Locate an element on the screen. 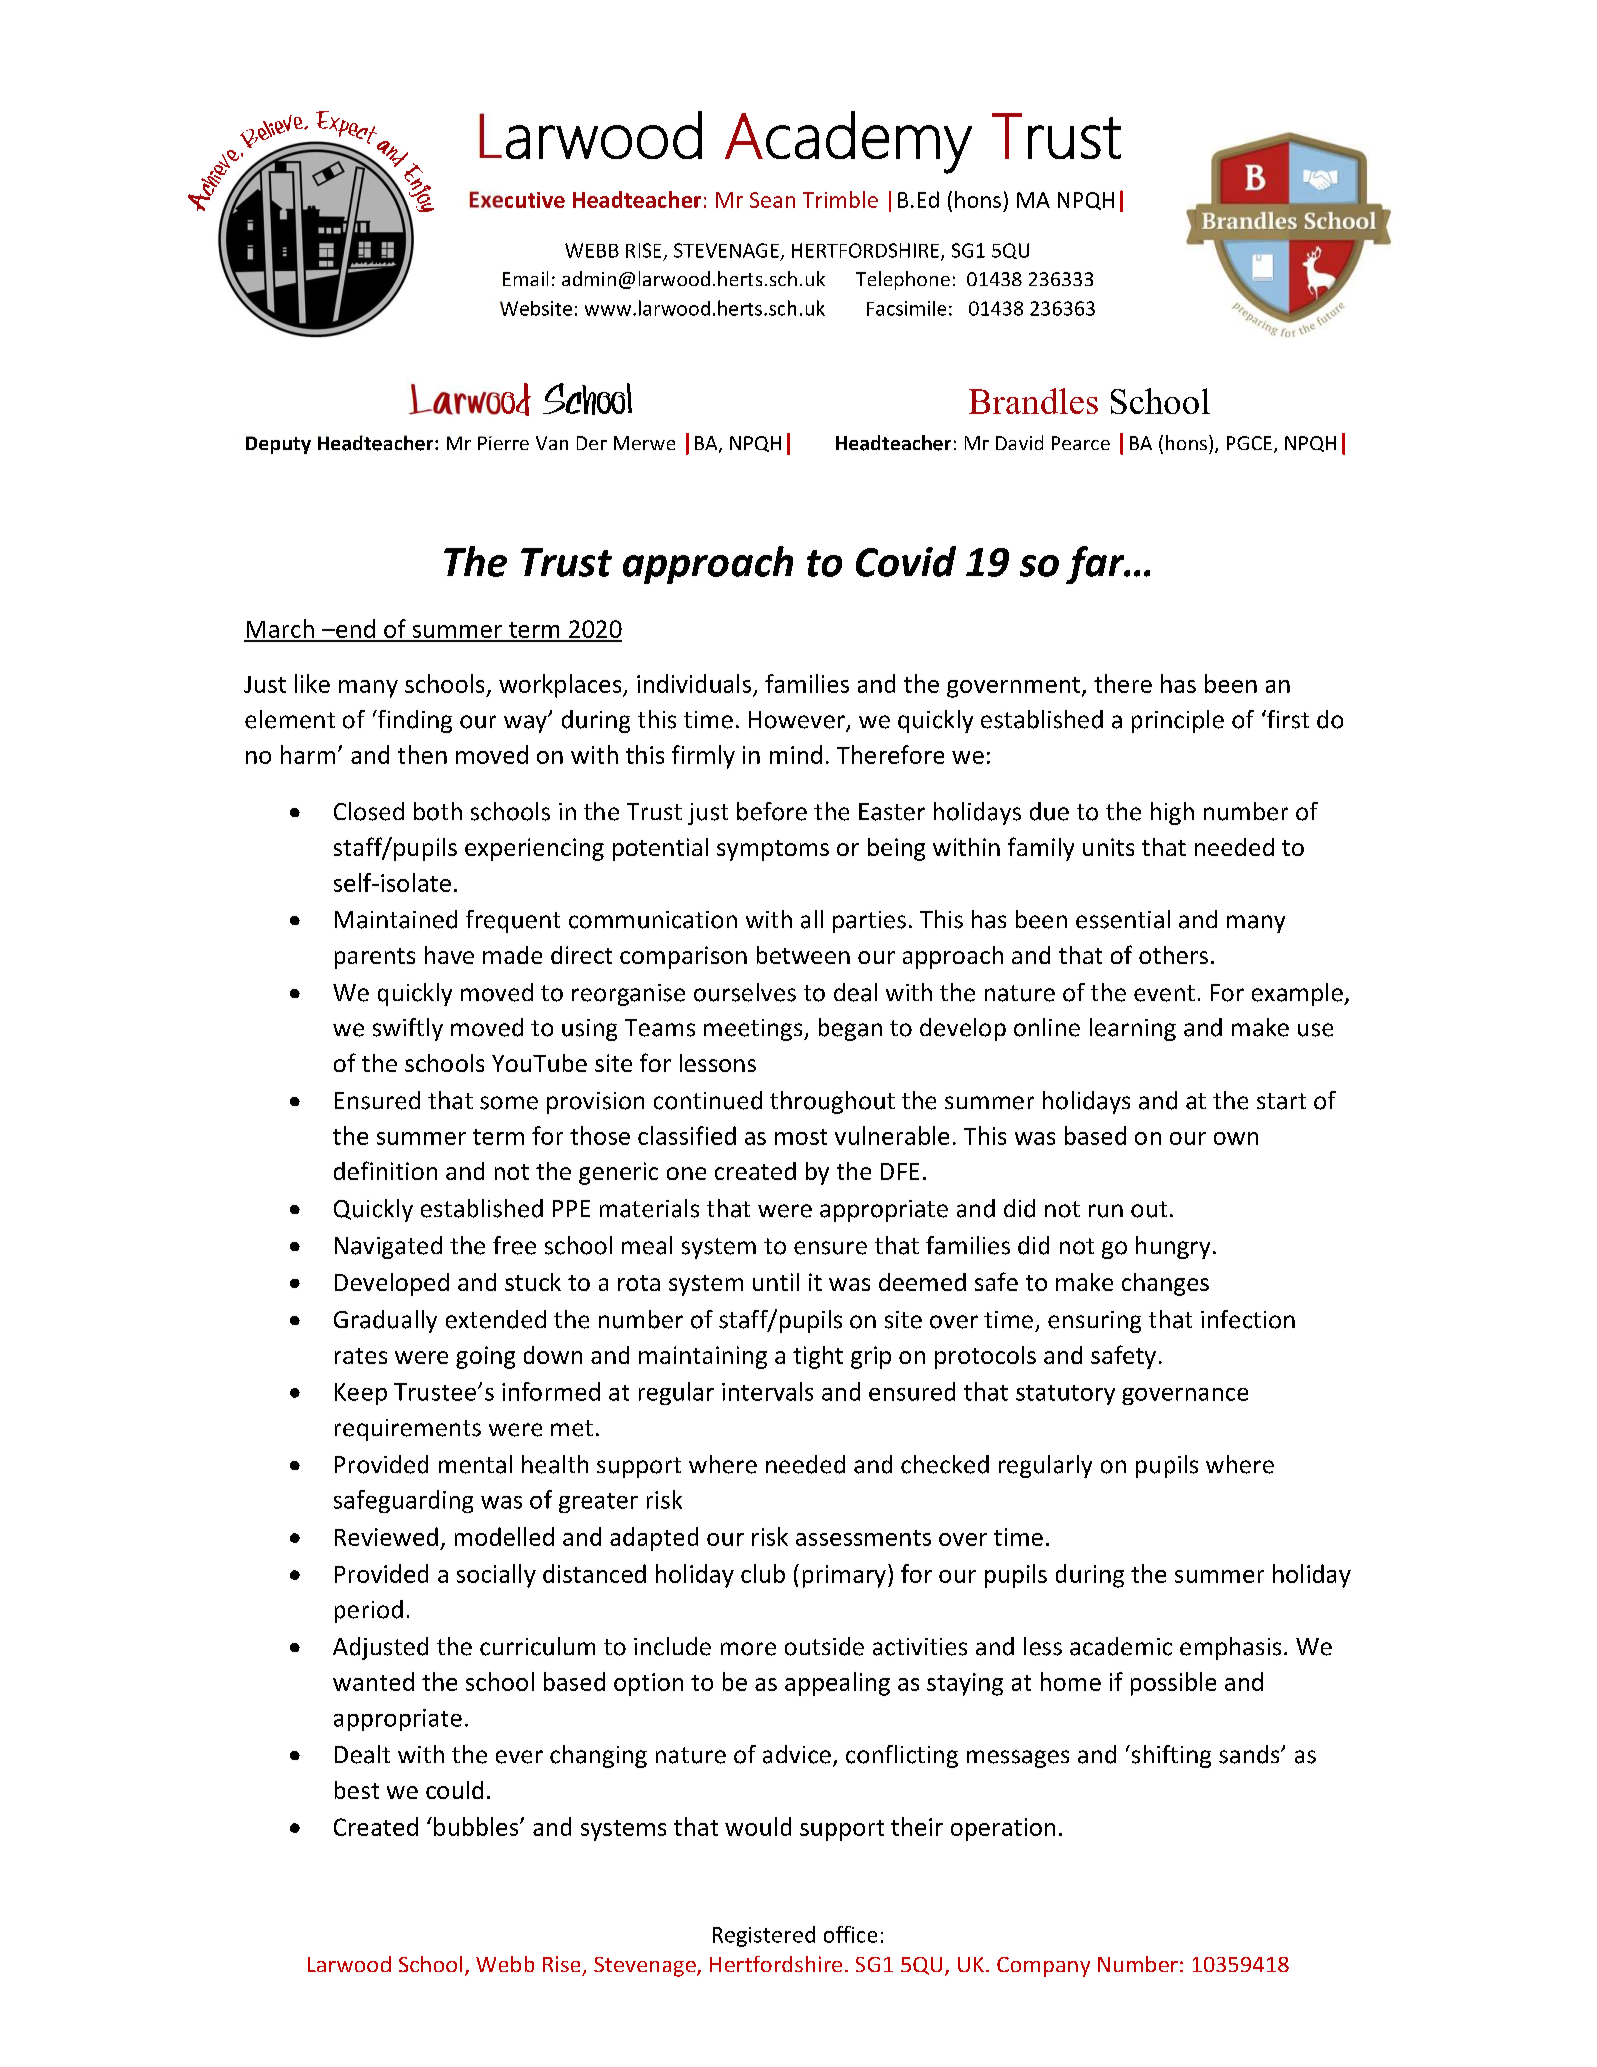  swiftly is located at coordinates (408, 1029).
